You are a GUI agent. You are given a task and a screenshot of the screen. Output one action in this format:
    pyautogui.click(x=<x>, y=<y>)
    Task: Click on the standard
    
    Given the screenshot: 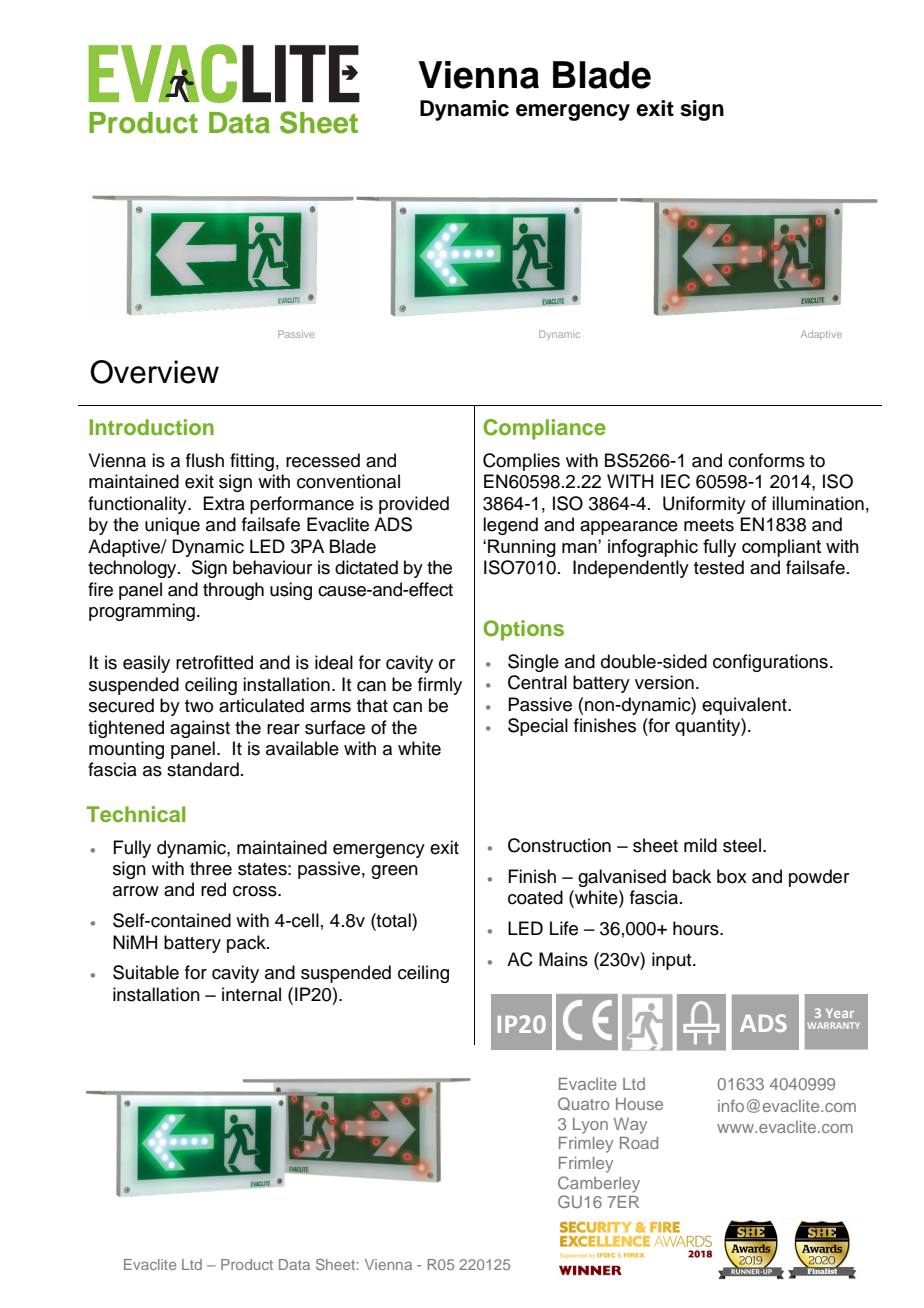 What is the action you would take?
    pyautogui.click(x=203, y=769)
